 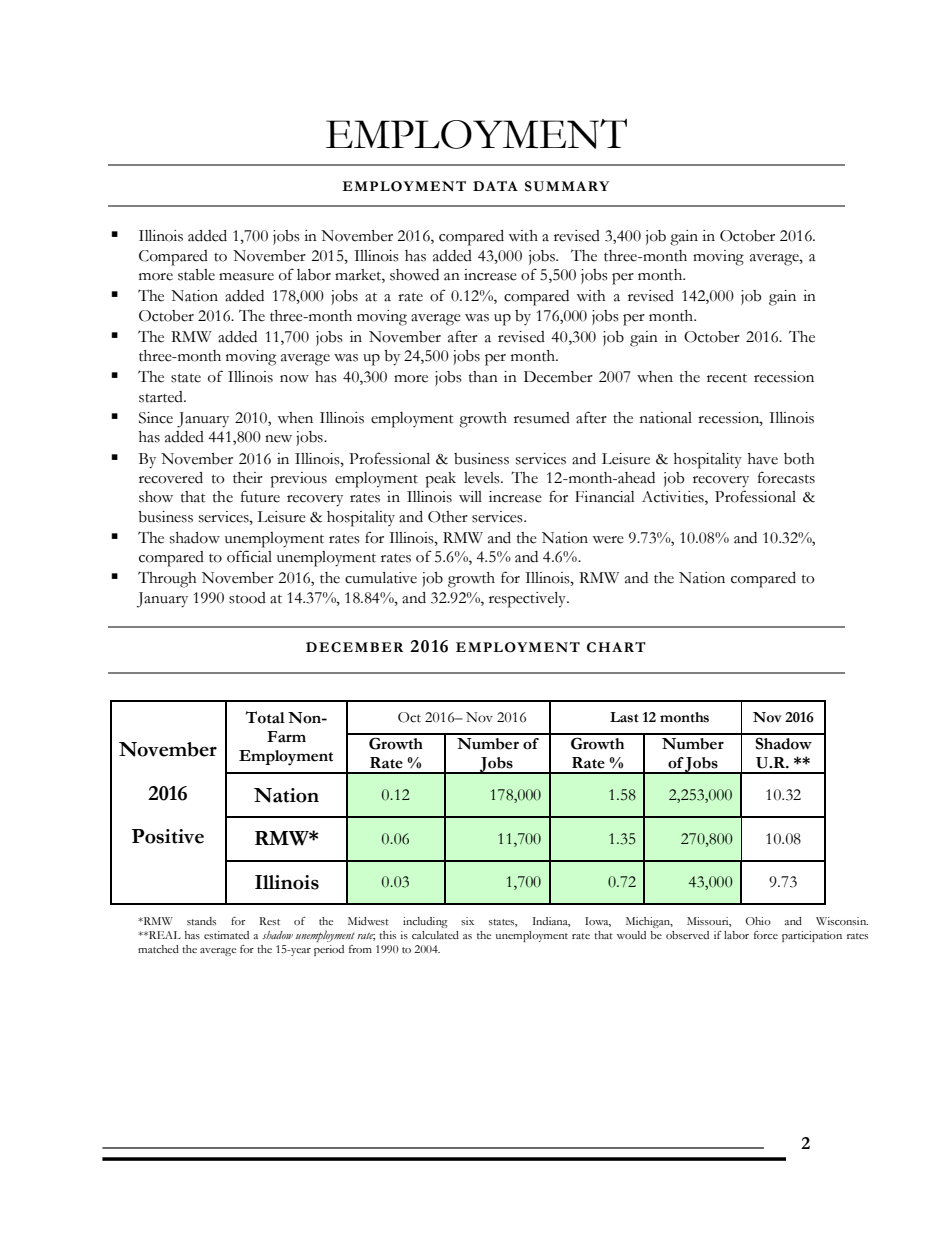 What do you see at coordinates (766, 935) in the screenshot?
I see `force` at bounding box center [766, 935].
